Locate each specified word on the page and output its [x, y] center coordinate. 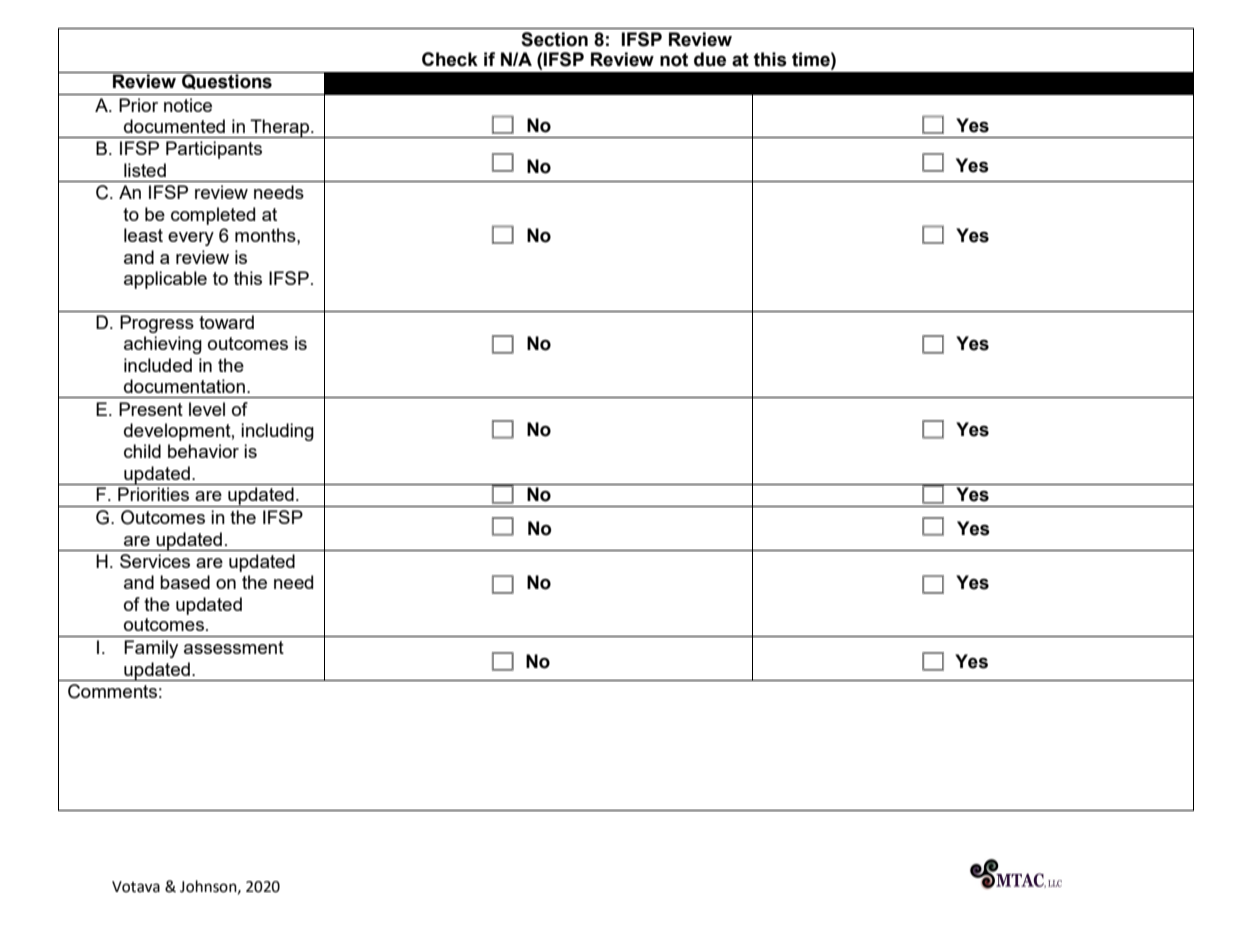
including [277, 432]
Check [450, 59]
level [207, 409]
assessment [234, 647]
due [710, 59]
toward [226, 322]
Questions [227, 81]
